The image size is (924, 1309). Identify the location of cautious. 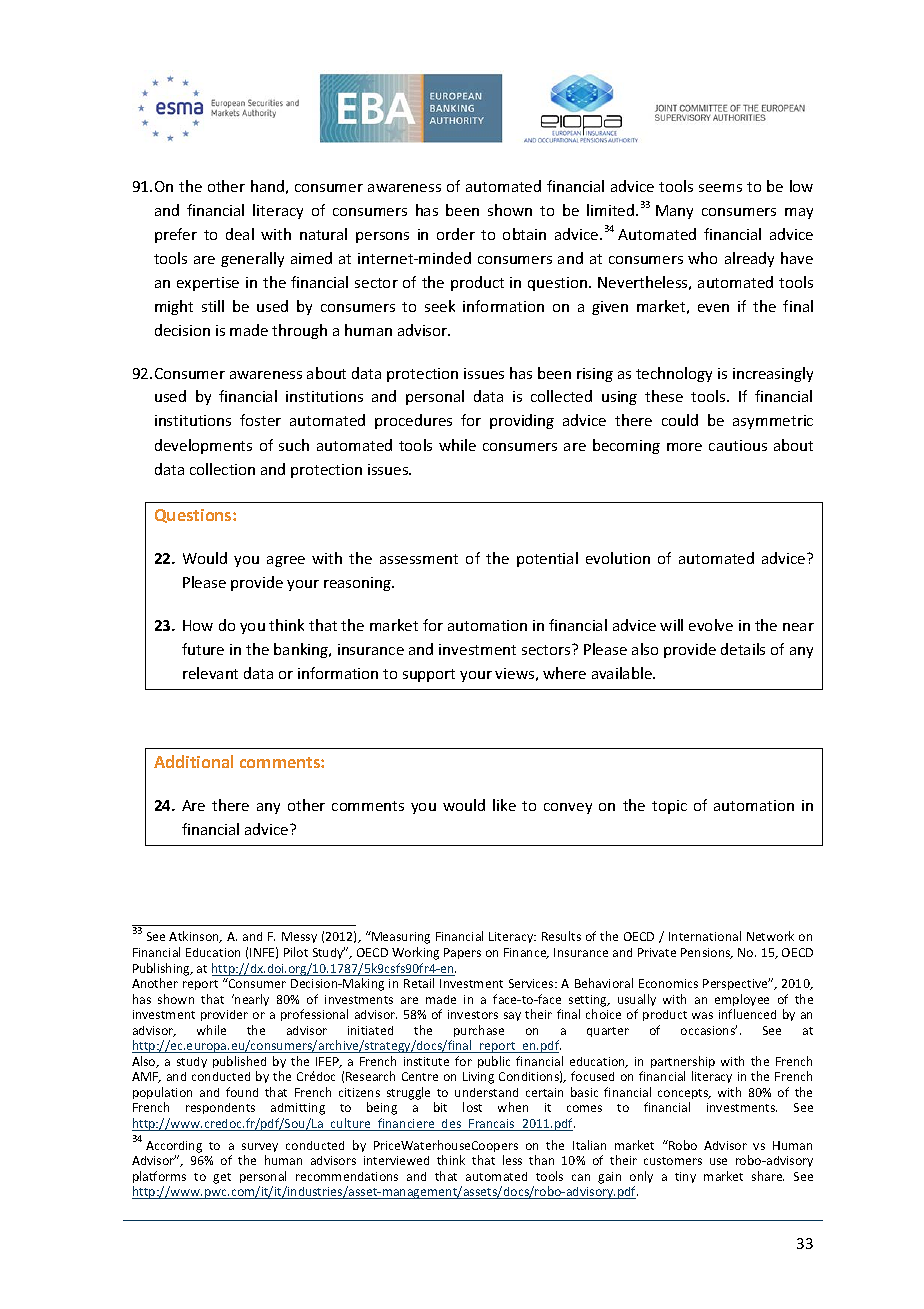
(738, 445).
